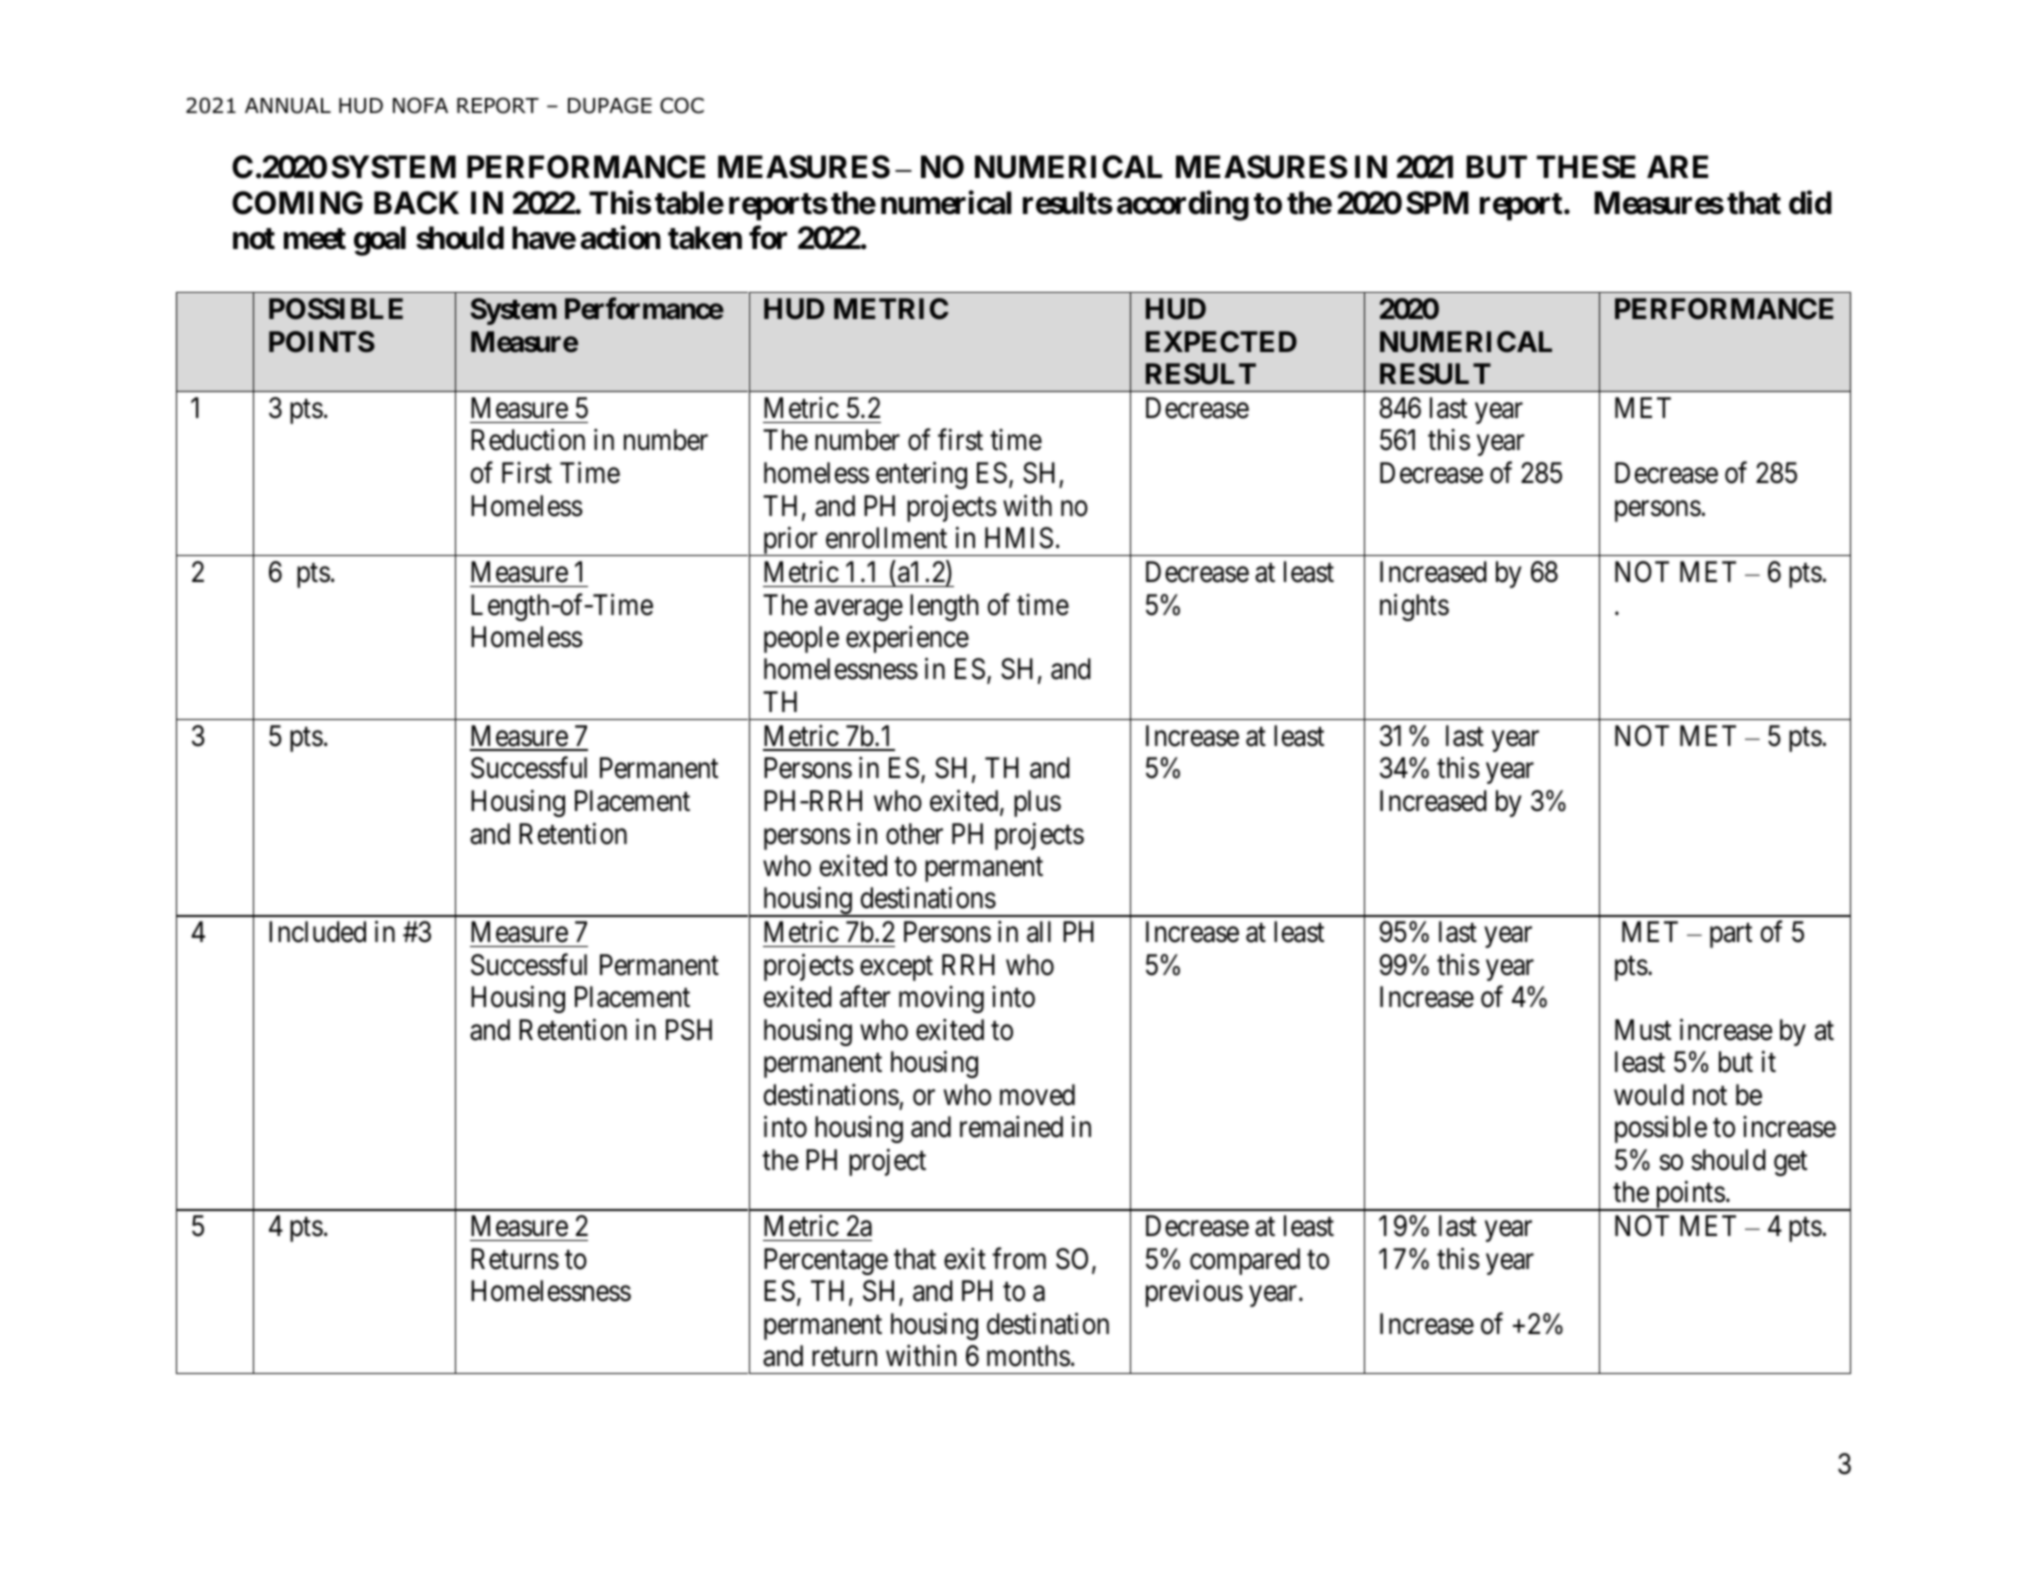 The width and height of the screenshot is (2036, 1573). Describe the element at coordinates (1731, 936) in the screenshot. I see `part` at that location.
